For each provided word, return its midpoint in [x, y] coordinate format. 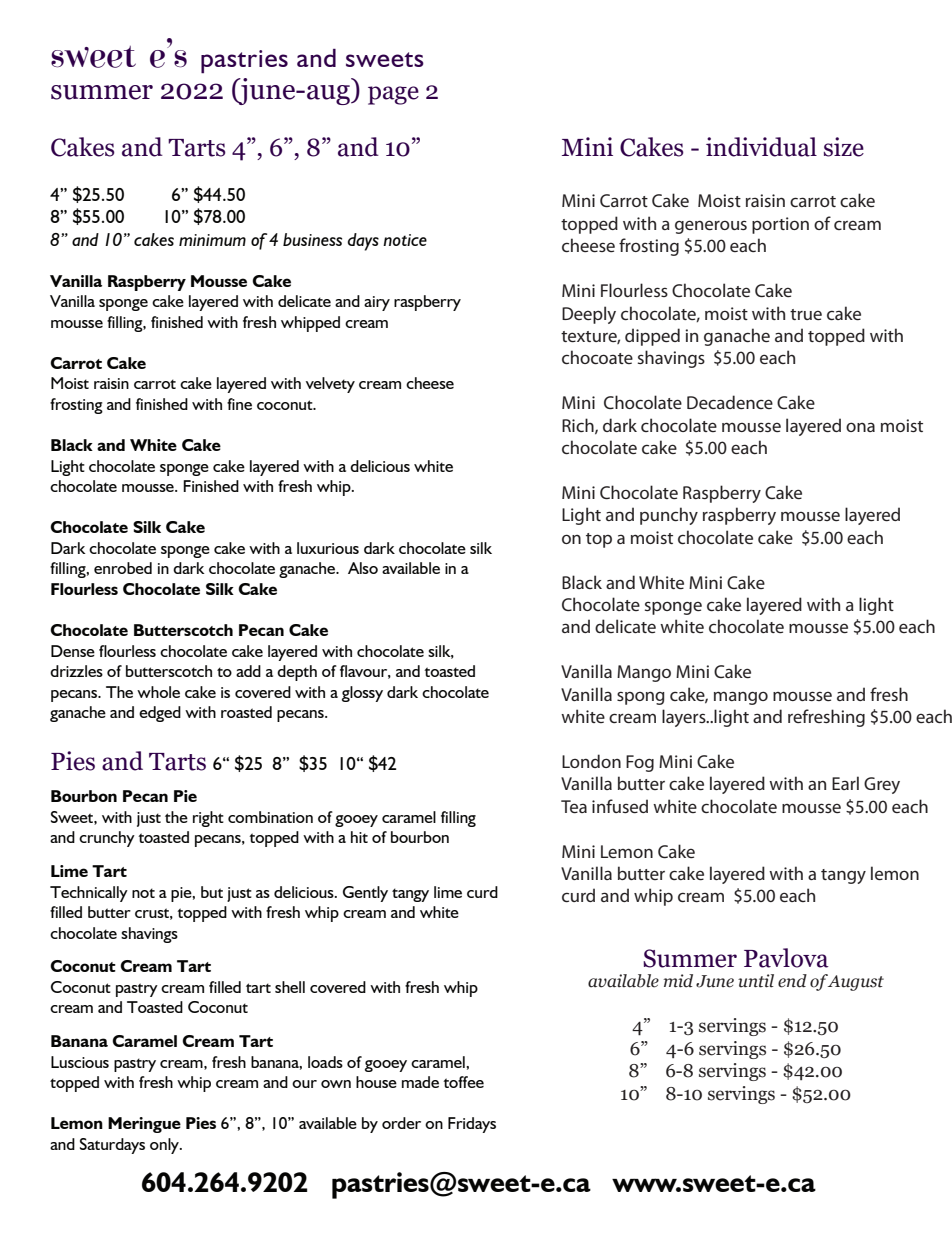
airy [377, 303]
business [312, 239]
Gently [365, 894]
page [393, 95]
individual [761, 147]
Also [363, 568]
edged [160, 714]
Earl [845, 783]
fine [239, 404]
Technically [89, 894]
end [792, 981]
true [806, 314]
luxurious [328, 548]
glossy [362, 694]
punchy [669, 516]
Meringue [144, 1125]
